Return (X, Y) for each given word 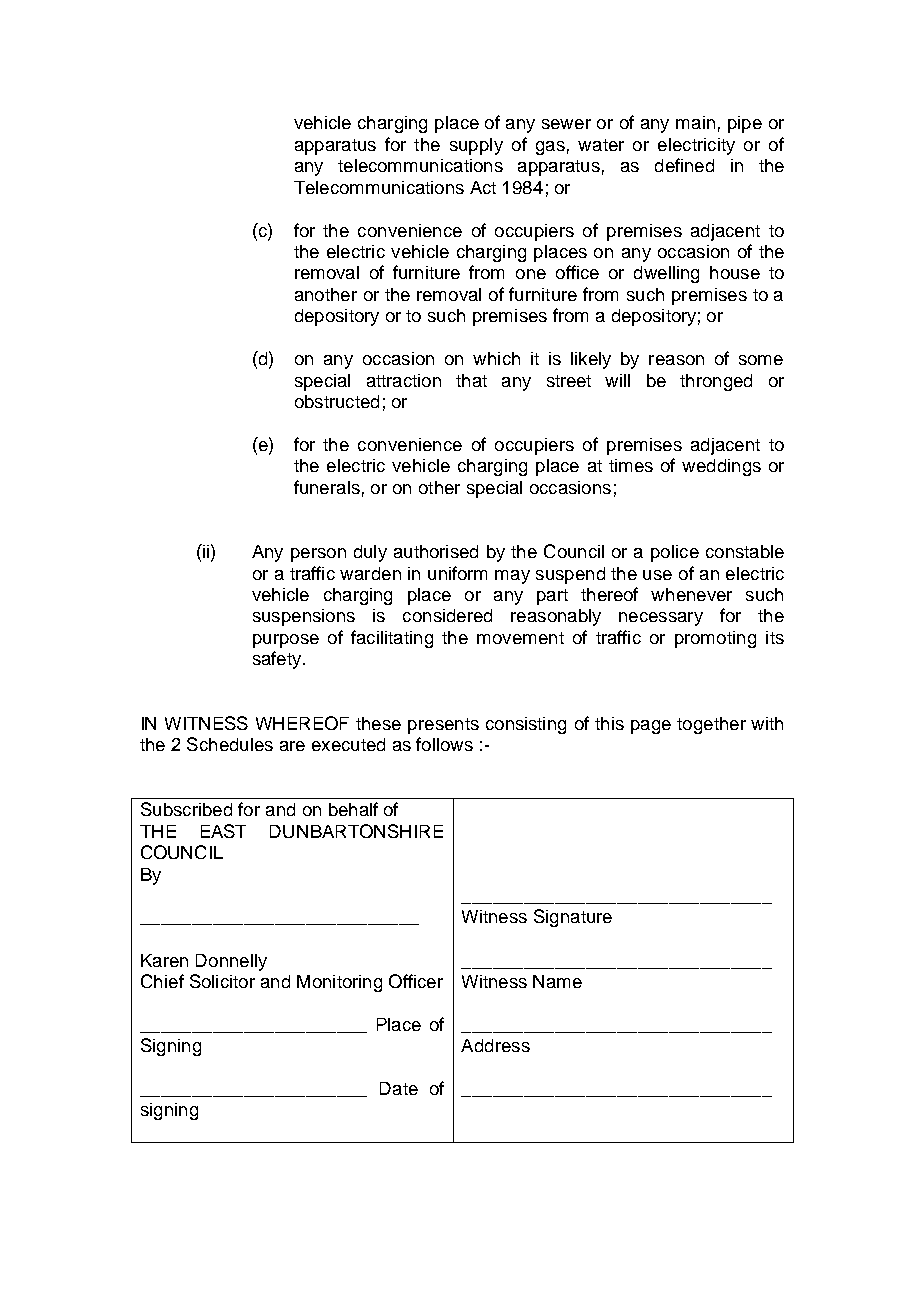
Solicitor (222, 981)
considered (447, 615)
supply (476, 146)
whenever (691, 594)
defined (684, 165)
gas (550, 148)
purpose (286, 641)
